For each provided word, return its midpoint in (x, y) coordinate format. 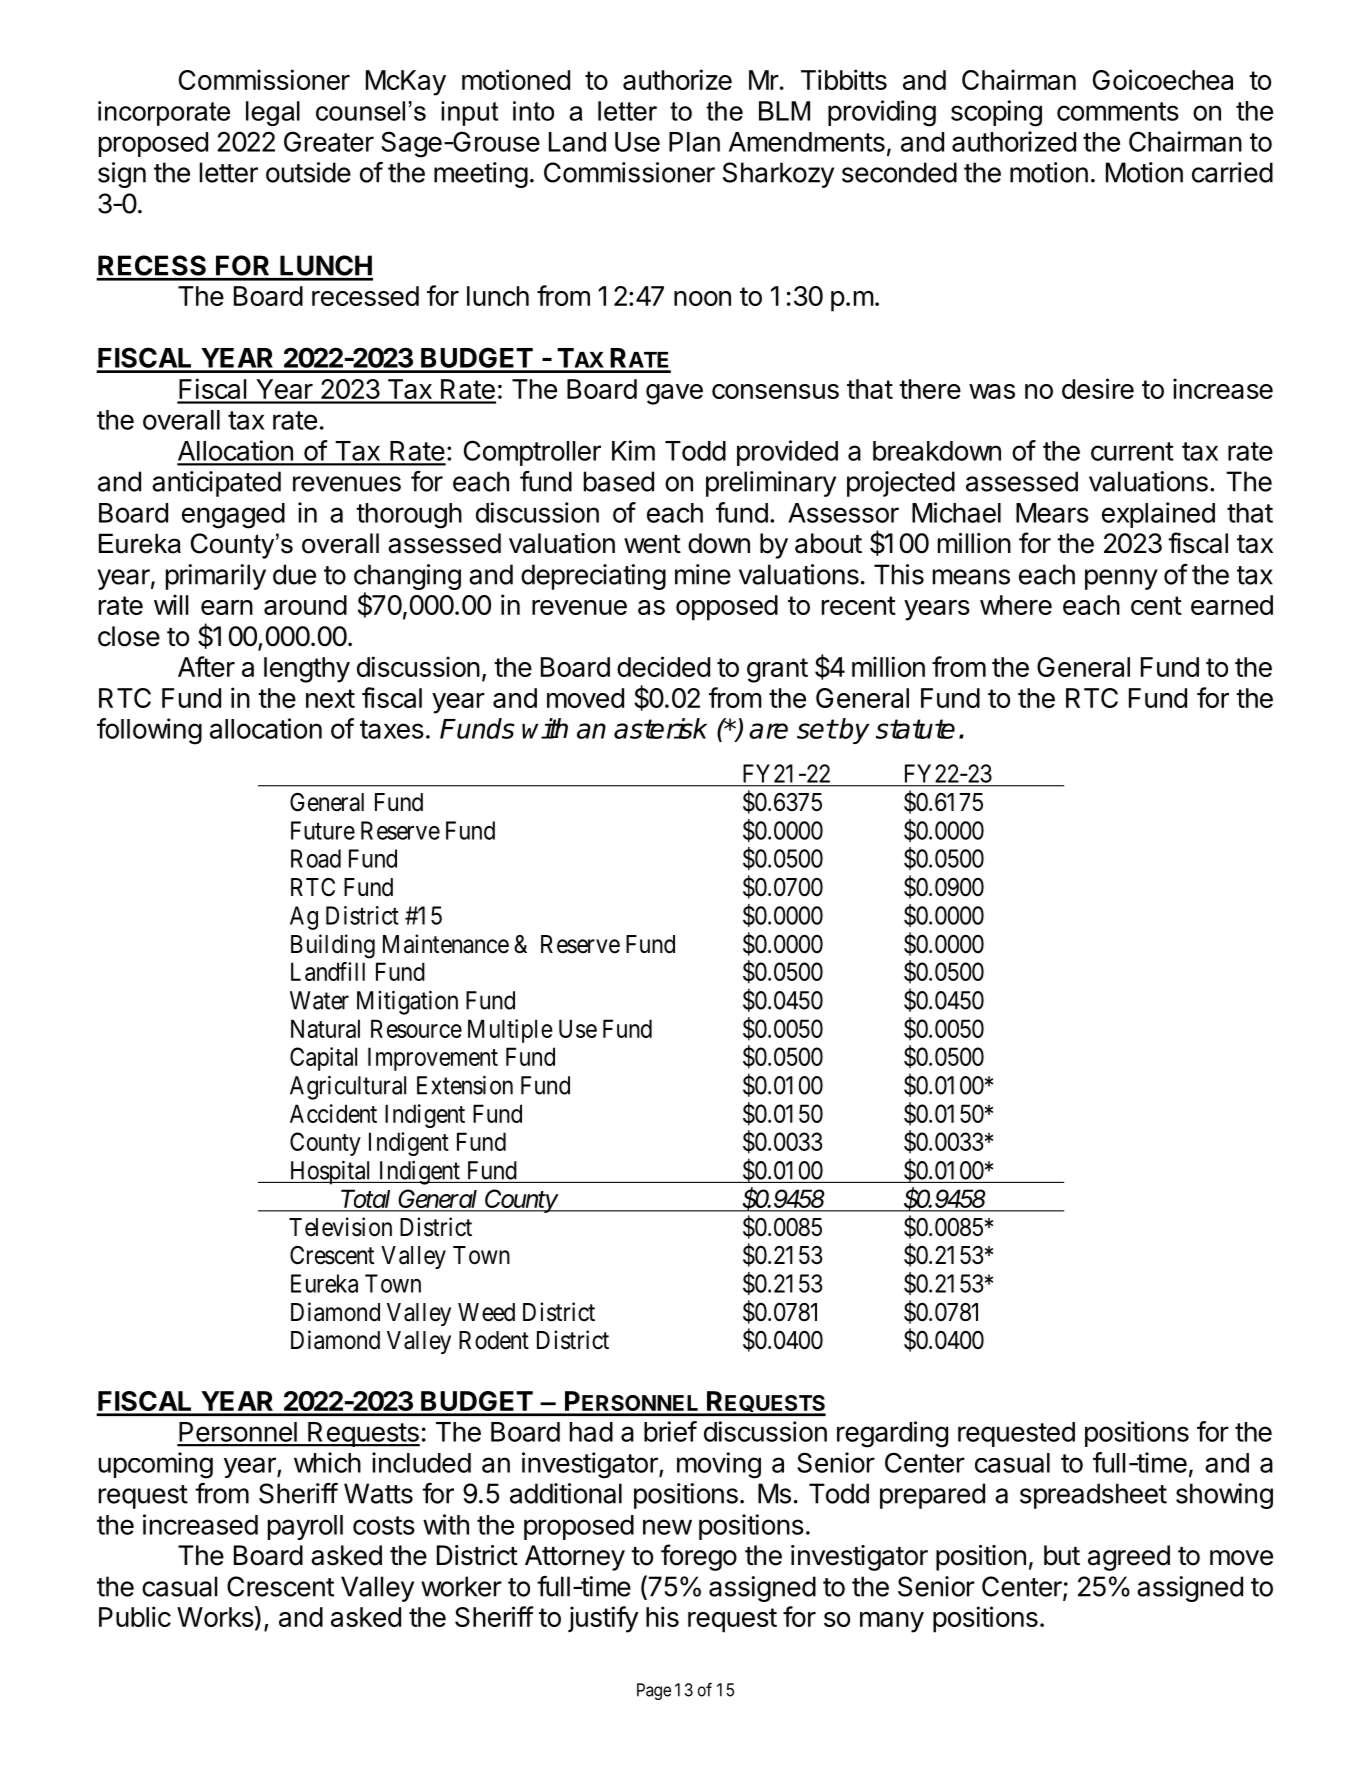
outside (308, 172)
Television (340, 1227)
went (652, 544)
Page (654, 1691)
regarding (892, 1434)
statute (915, 729)
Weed (486, 1312)
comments (1118, 111)
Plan (694, 142)
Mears (1052, 513)
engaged (233, 516)
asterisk (660, 728)
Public (135, 1616)
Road (316, 858)
